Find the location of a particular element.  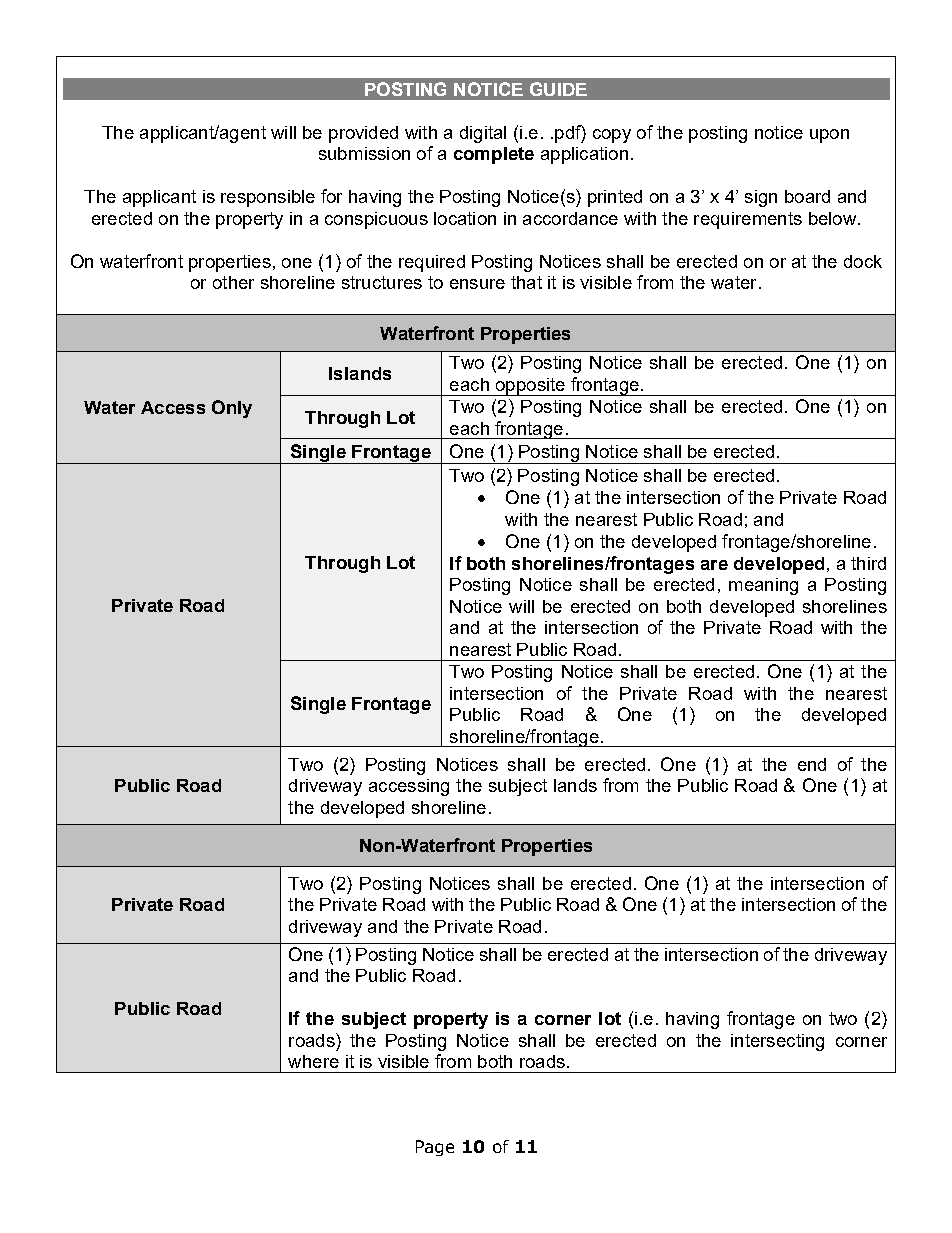

dock is located at coordinates (863, 261).
